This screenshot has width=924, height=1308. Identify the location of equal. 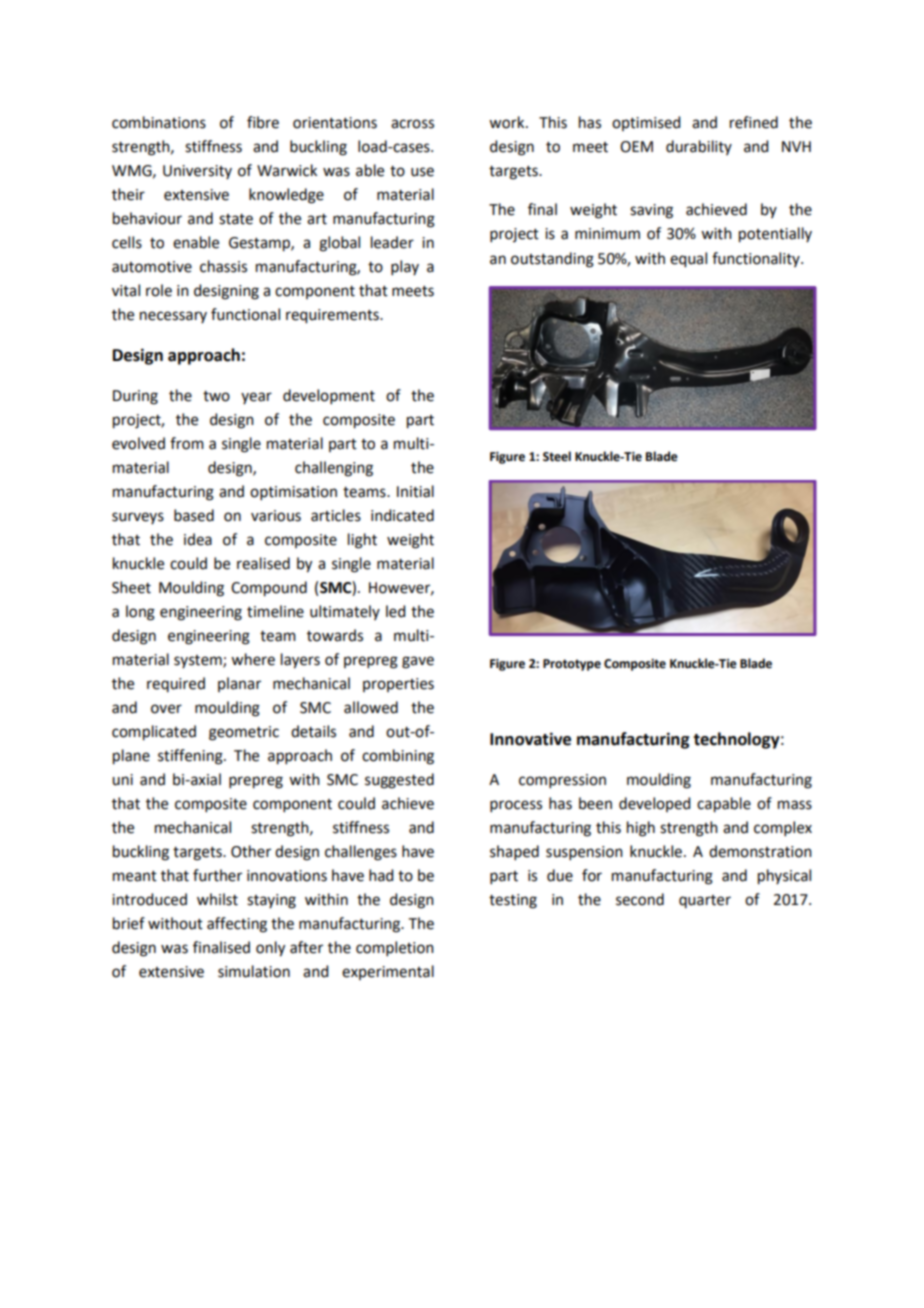
(688, 260).
